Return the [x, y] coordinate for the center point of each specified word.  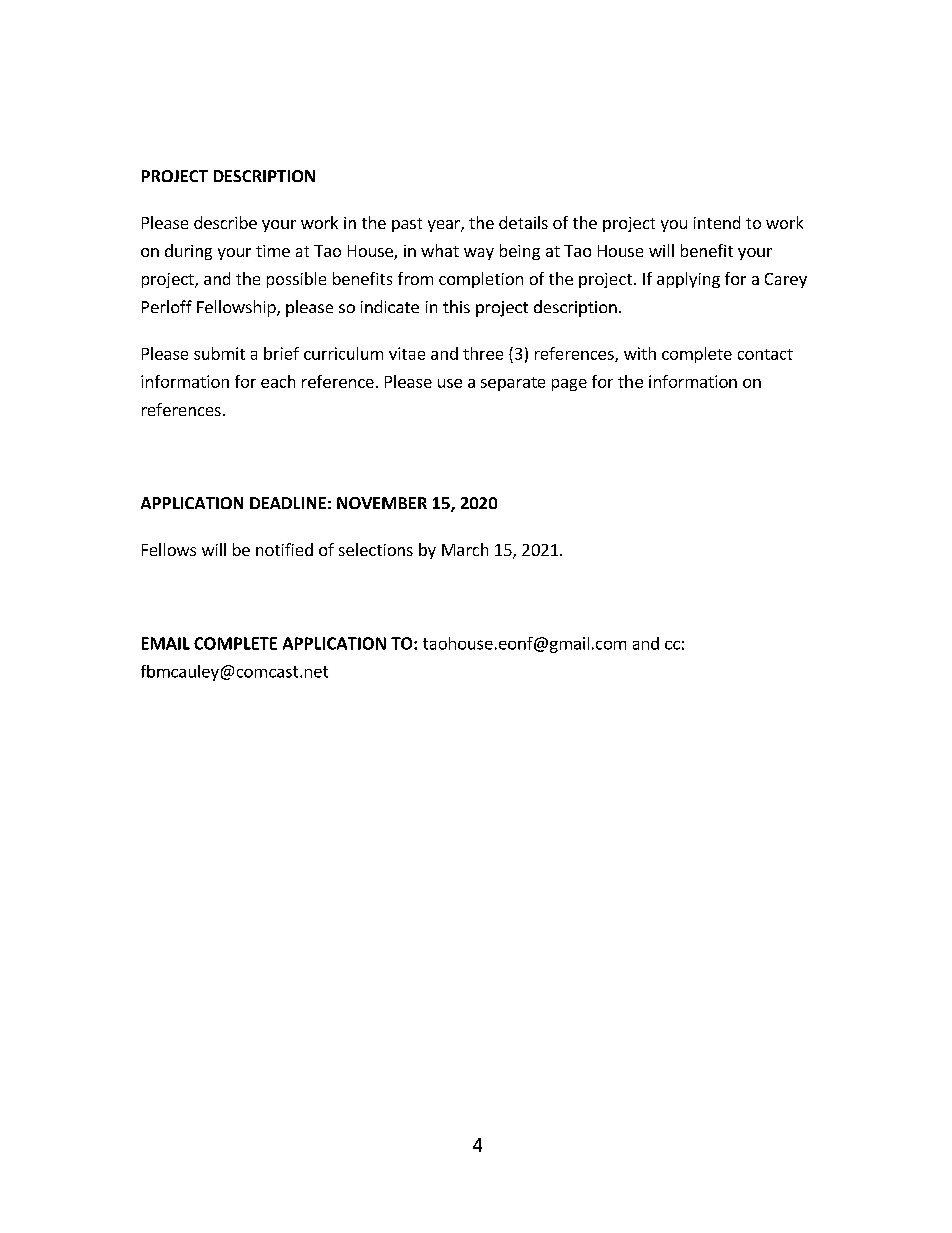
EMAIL [166, 643]
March [465, 549]
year [445, 226]
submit [219, 353]
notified [284, 549]
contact [765, 354]
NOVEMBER [382, 503]
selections [376, 549]
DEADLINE [288, 503]
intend [717, 222]
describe [225, 222]
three [483, 353]
